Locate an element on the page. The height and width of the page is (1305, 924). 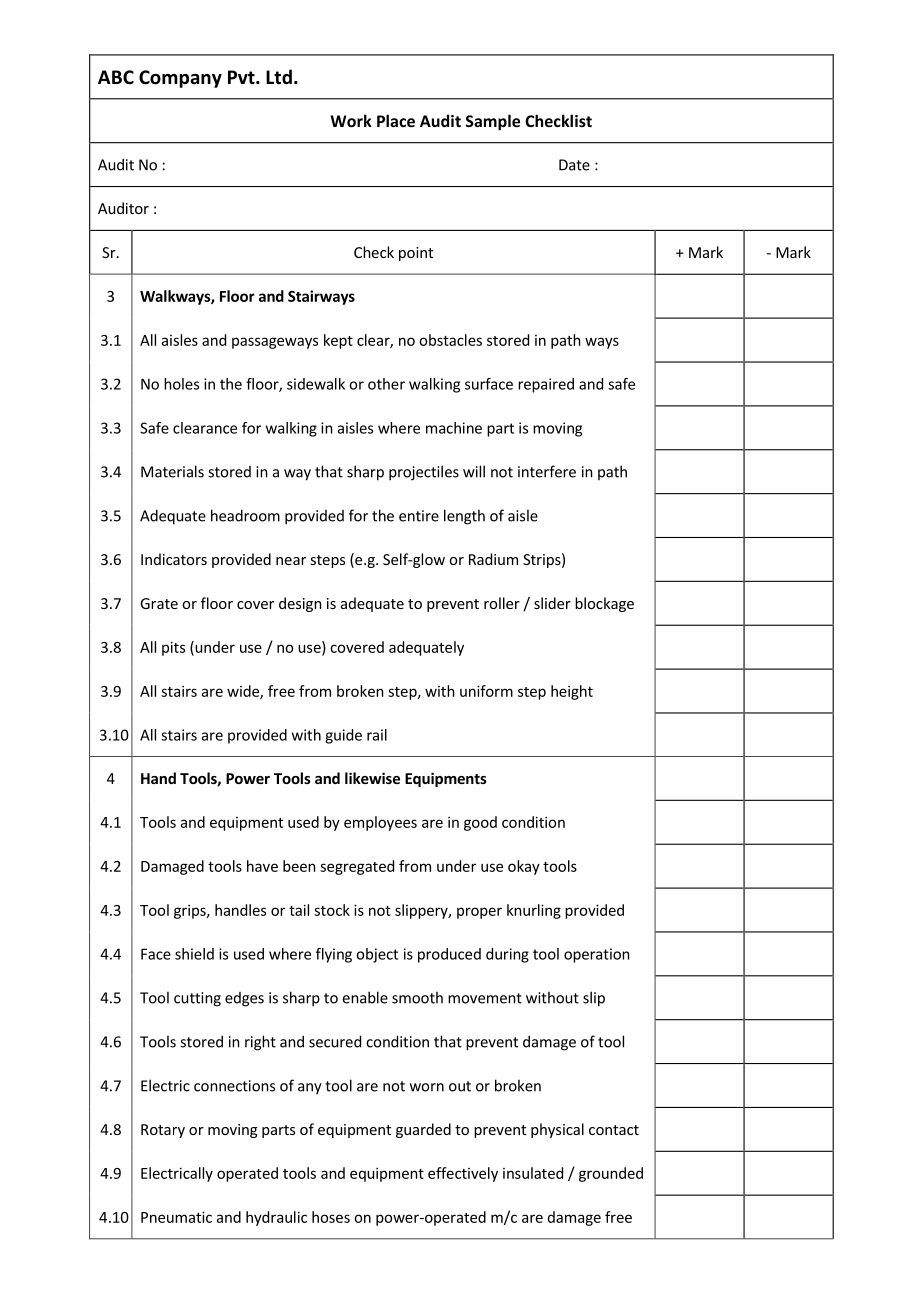
slider is located at coordinates (552, 603).
